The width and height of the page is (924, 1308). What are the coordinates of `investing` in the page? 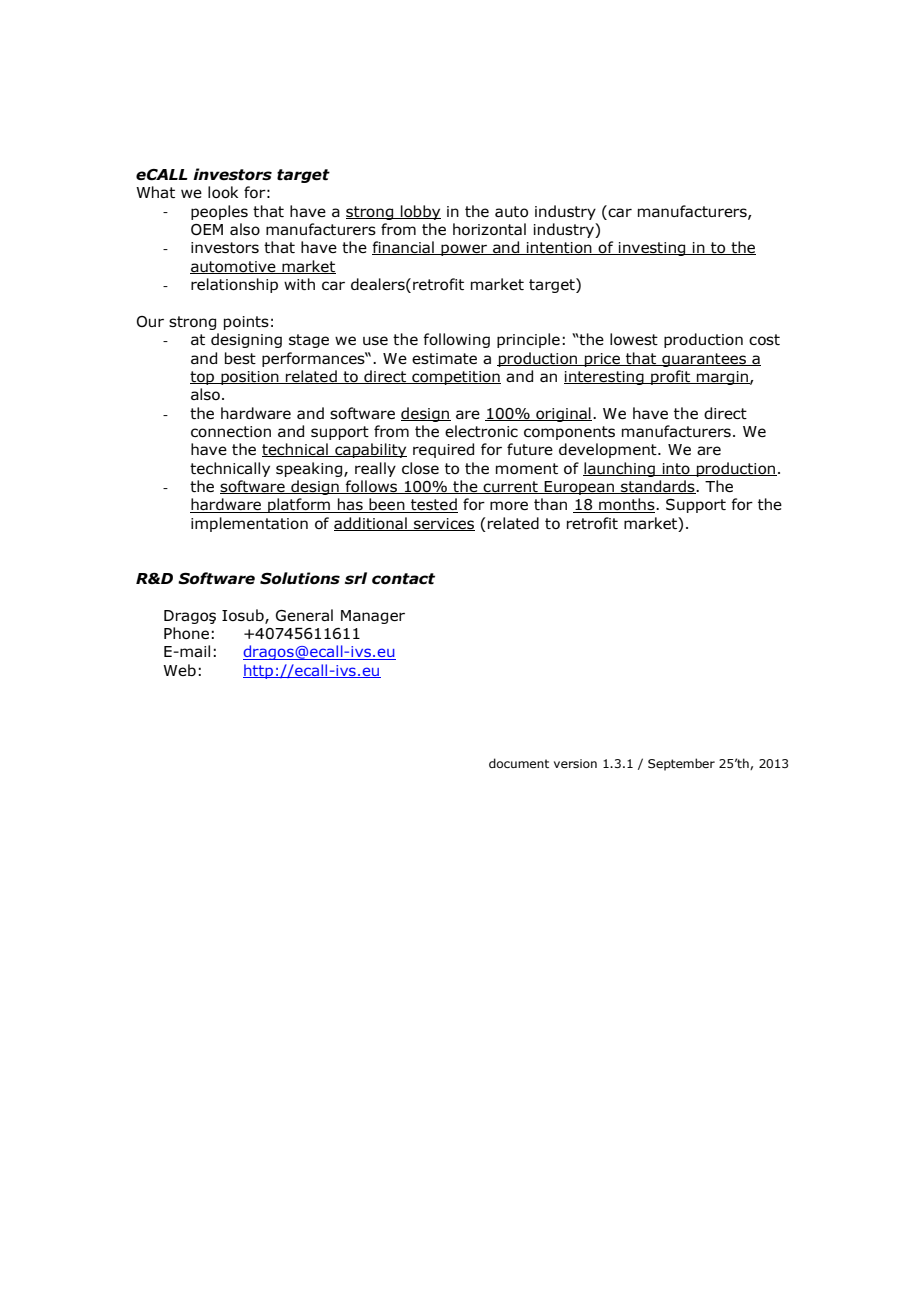 It's located at (652, 249).
